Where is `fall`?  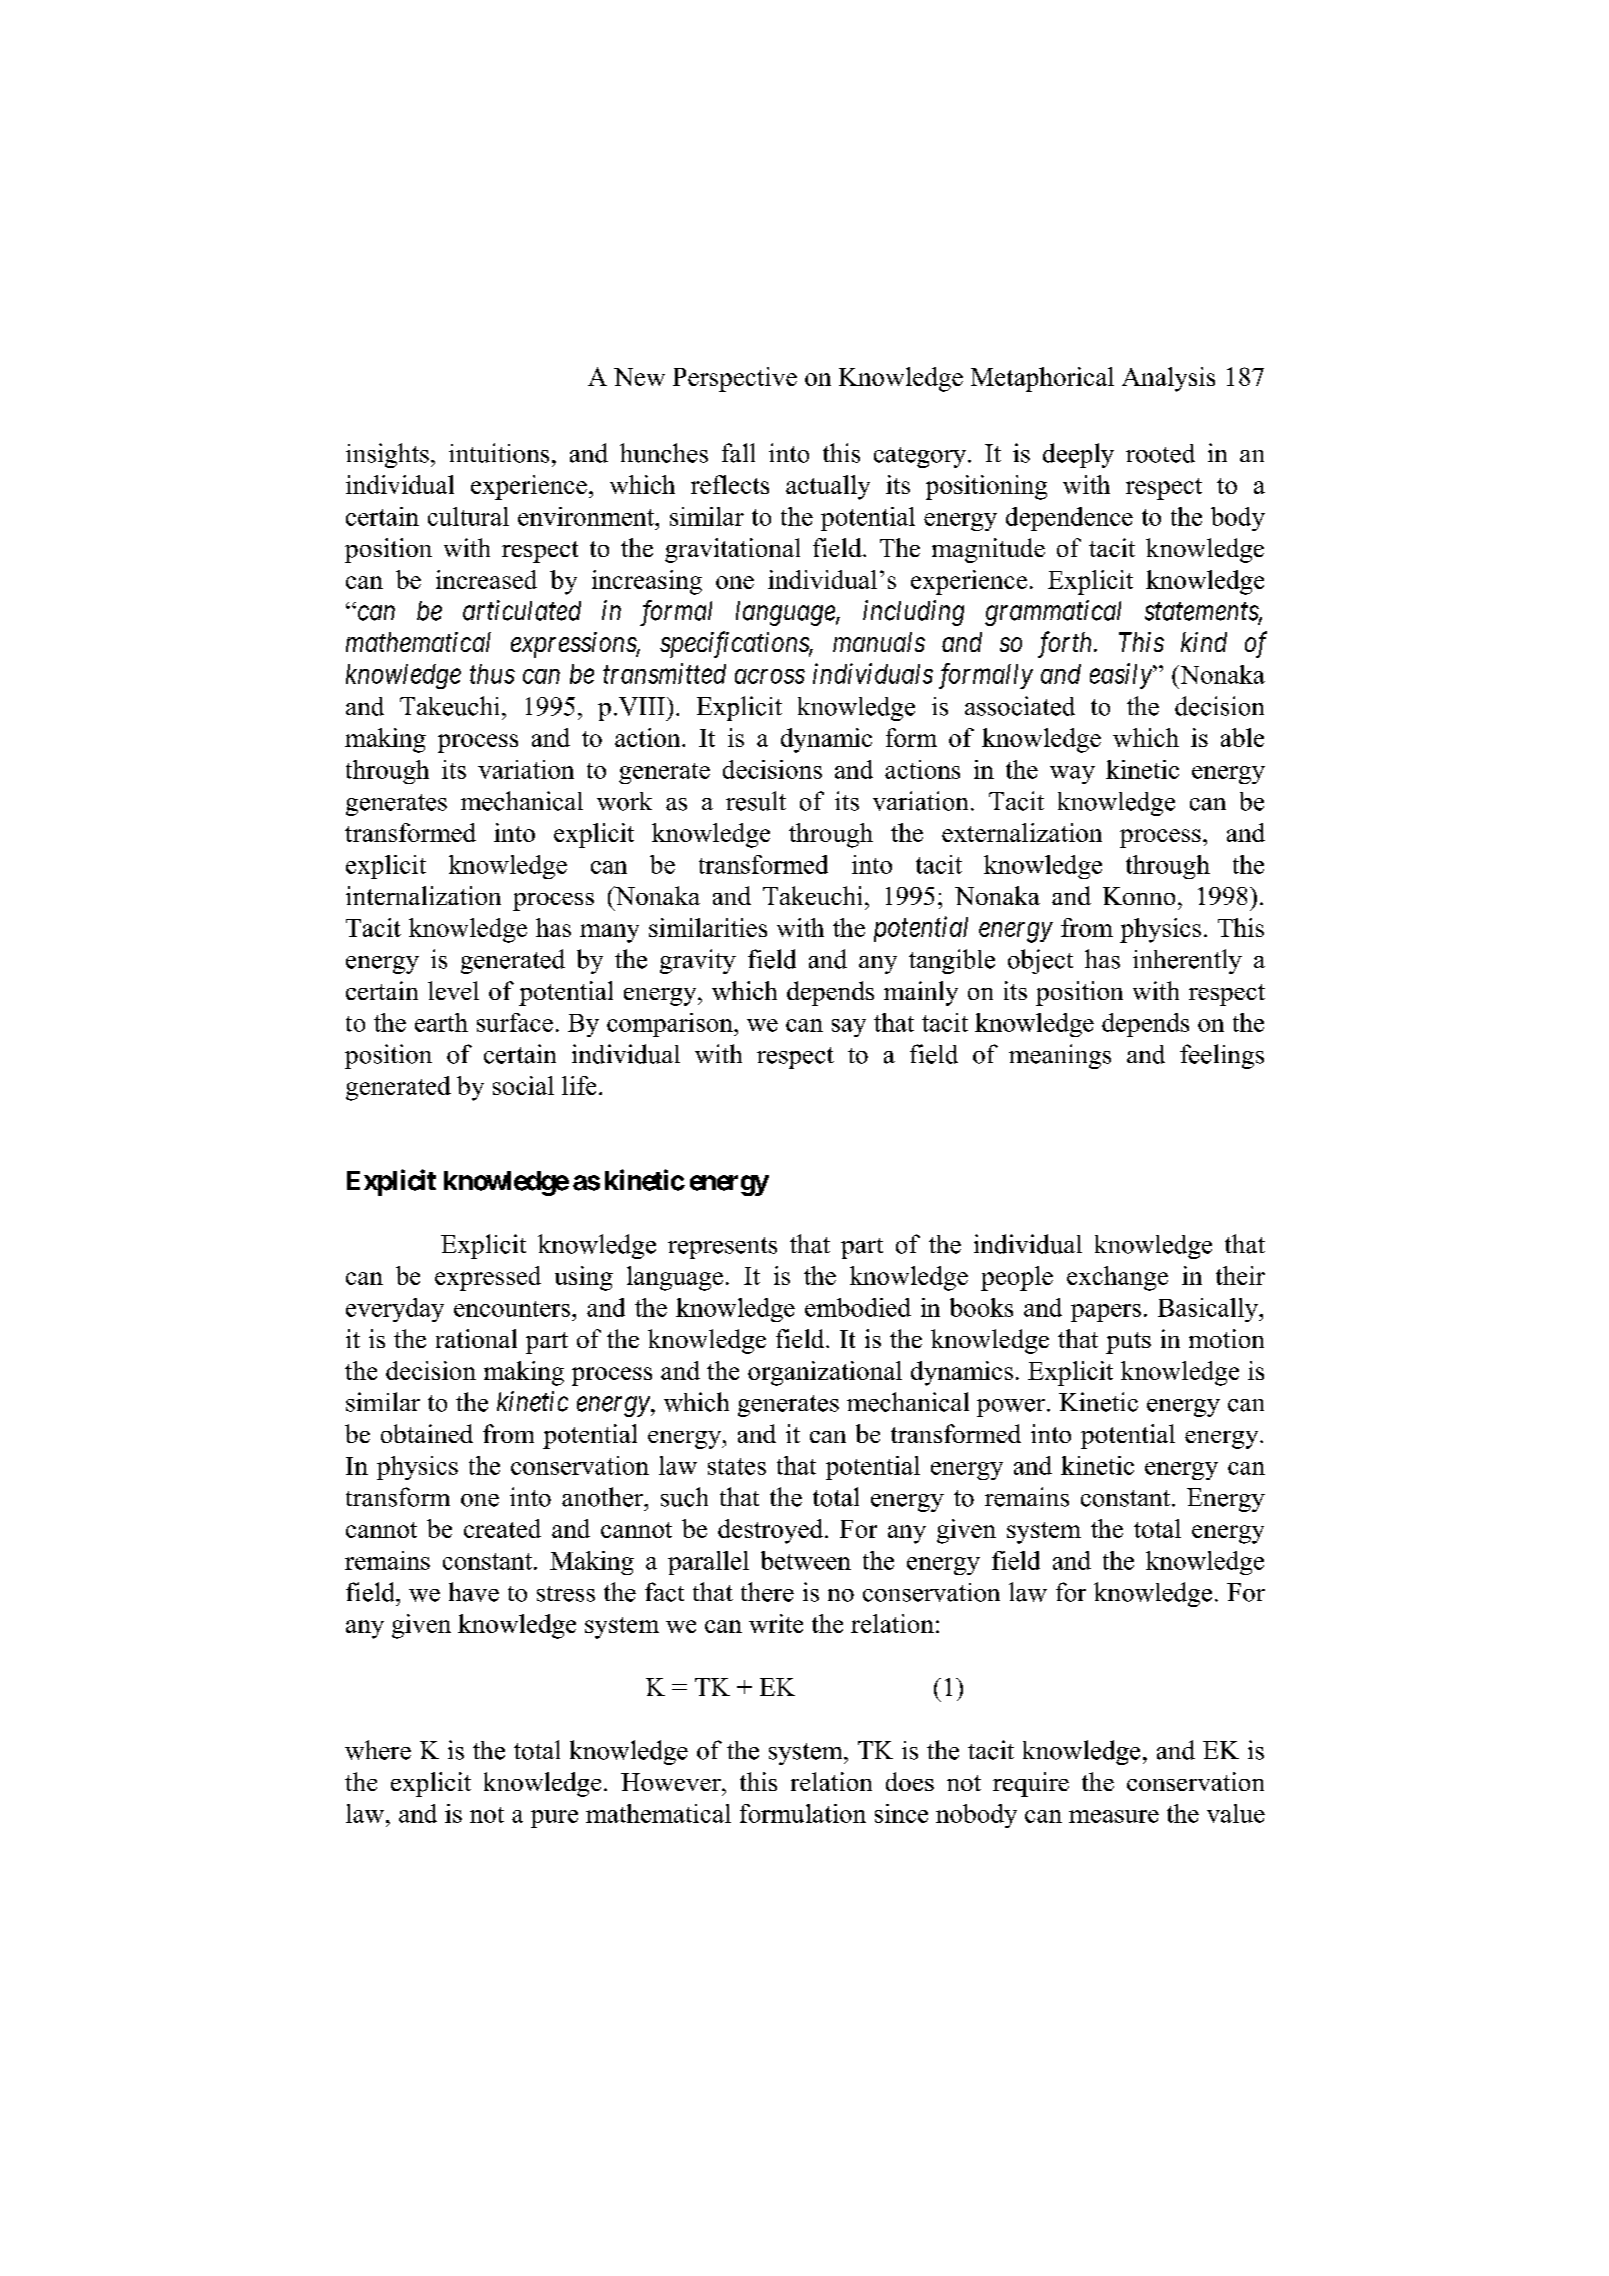 fall is located at coordinates (738, 453).
